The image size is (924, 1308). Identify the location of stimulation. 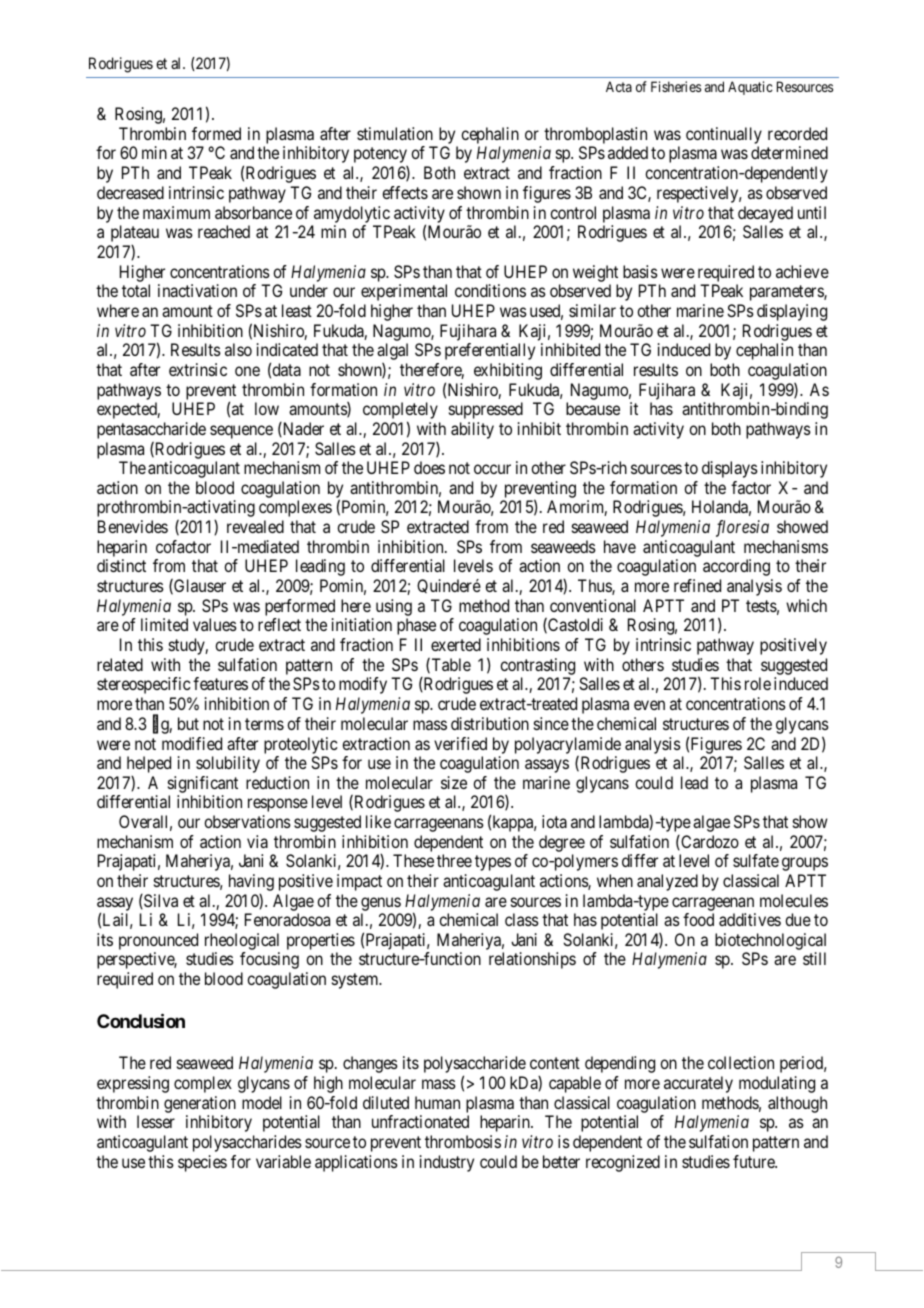
(395, 133).
